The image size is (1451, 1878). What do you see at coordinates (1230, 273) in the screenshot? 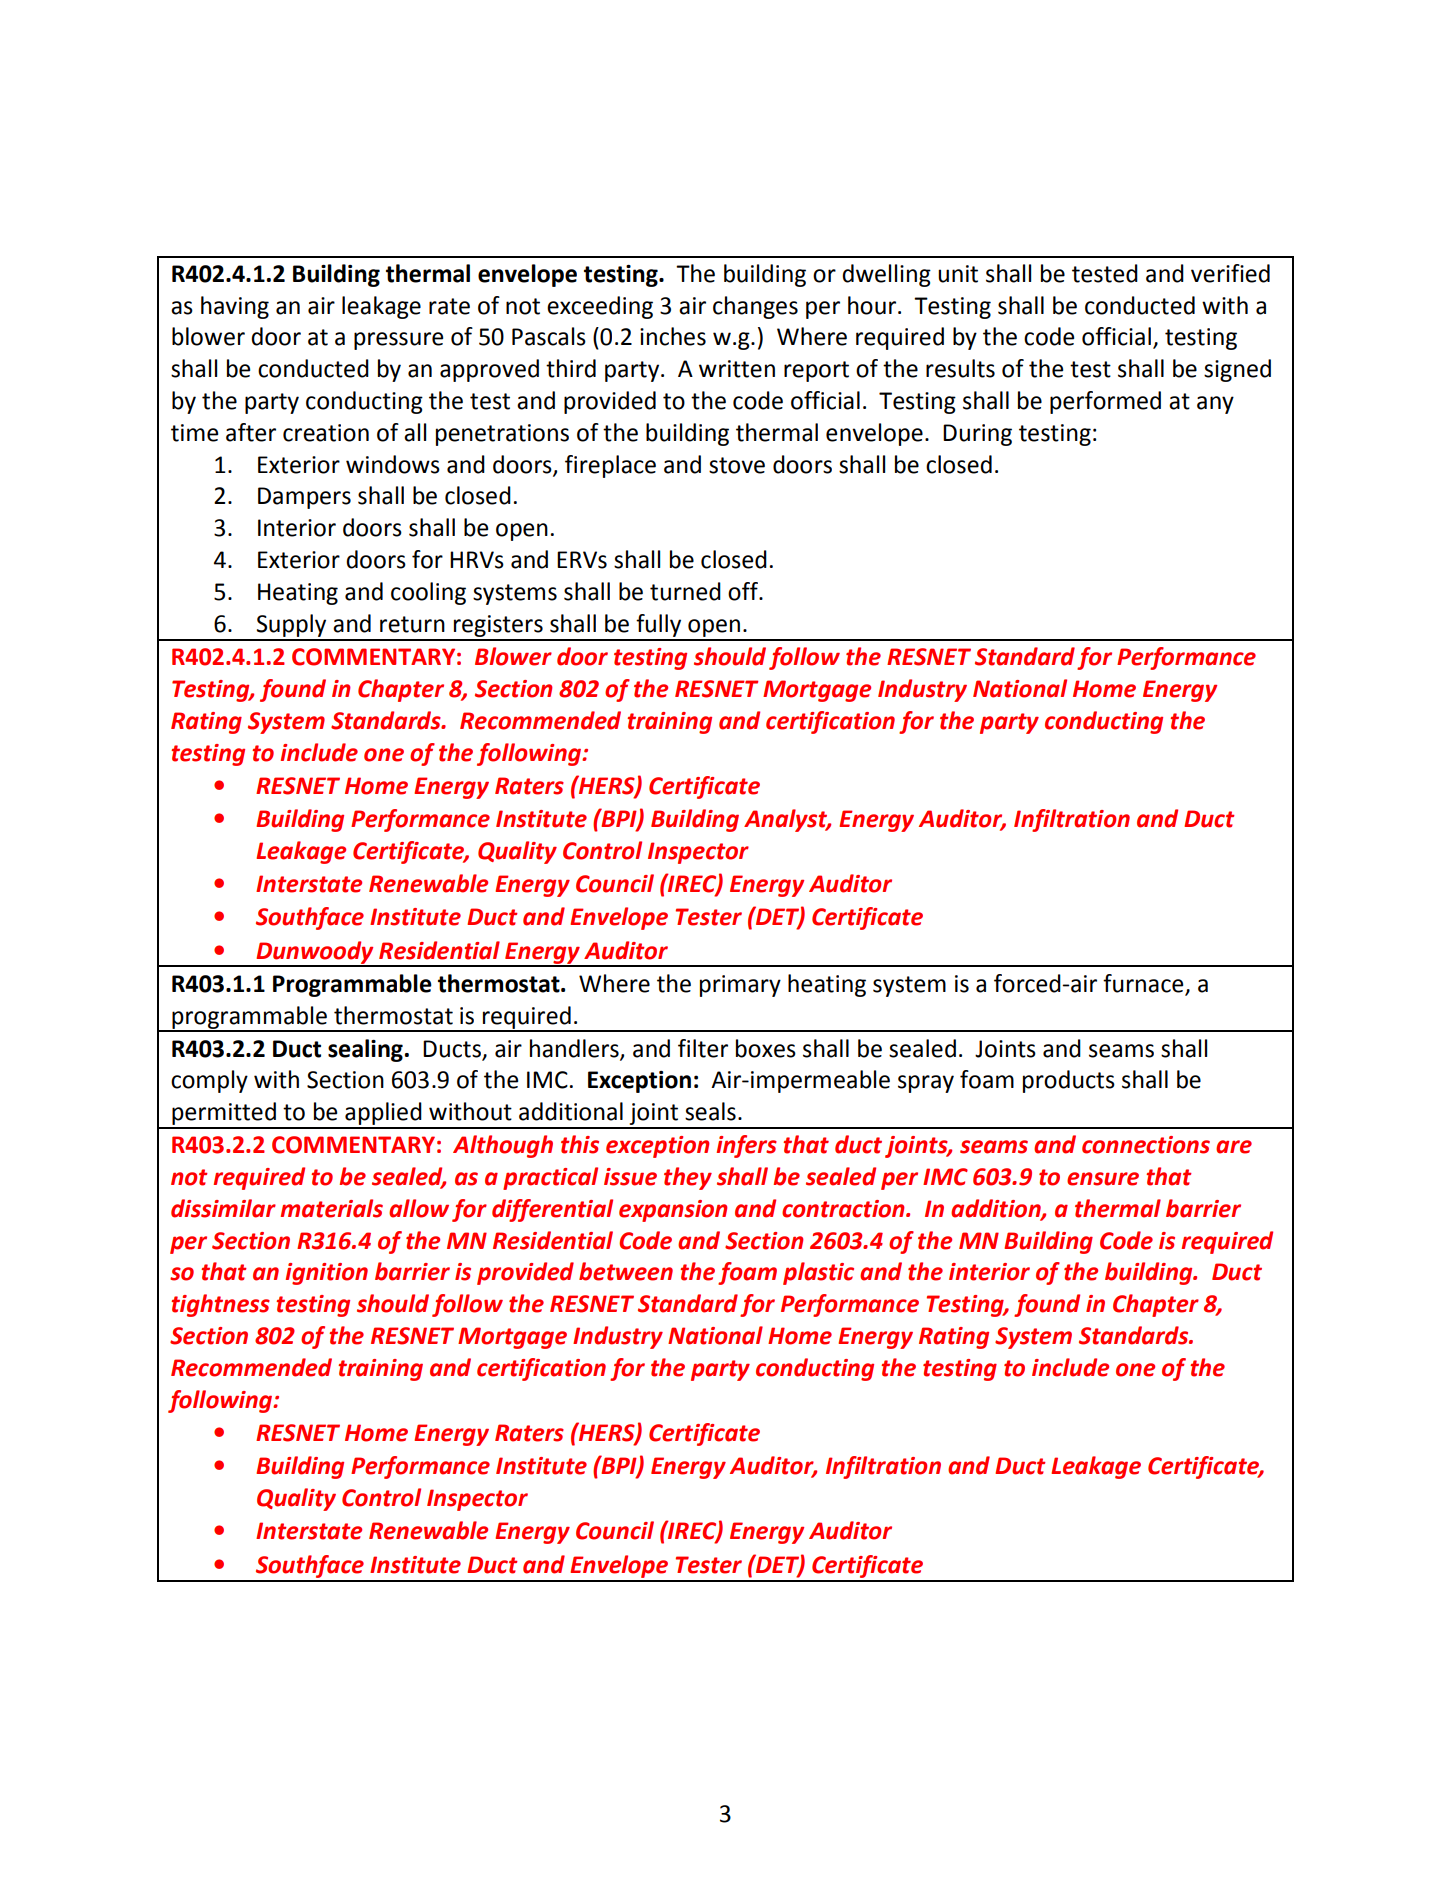
I see `verified` at bounding box center [1230, 273].
